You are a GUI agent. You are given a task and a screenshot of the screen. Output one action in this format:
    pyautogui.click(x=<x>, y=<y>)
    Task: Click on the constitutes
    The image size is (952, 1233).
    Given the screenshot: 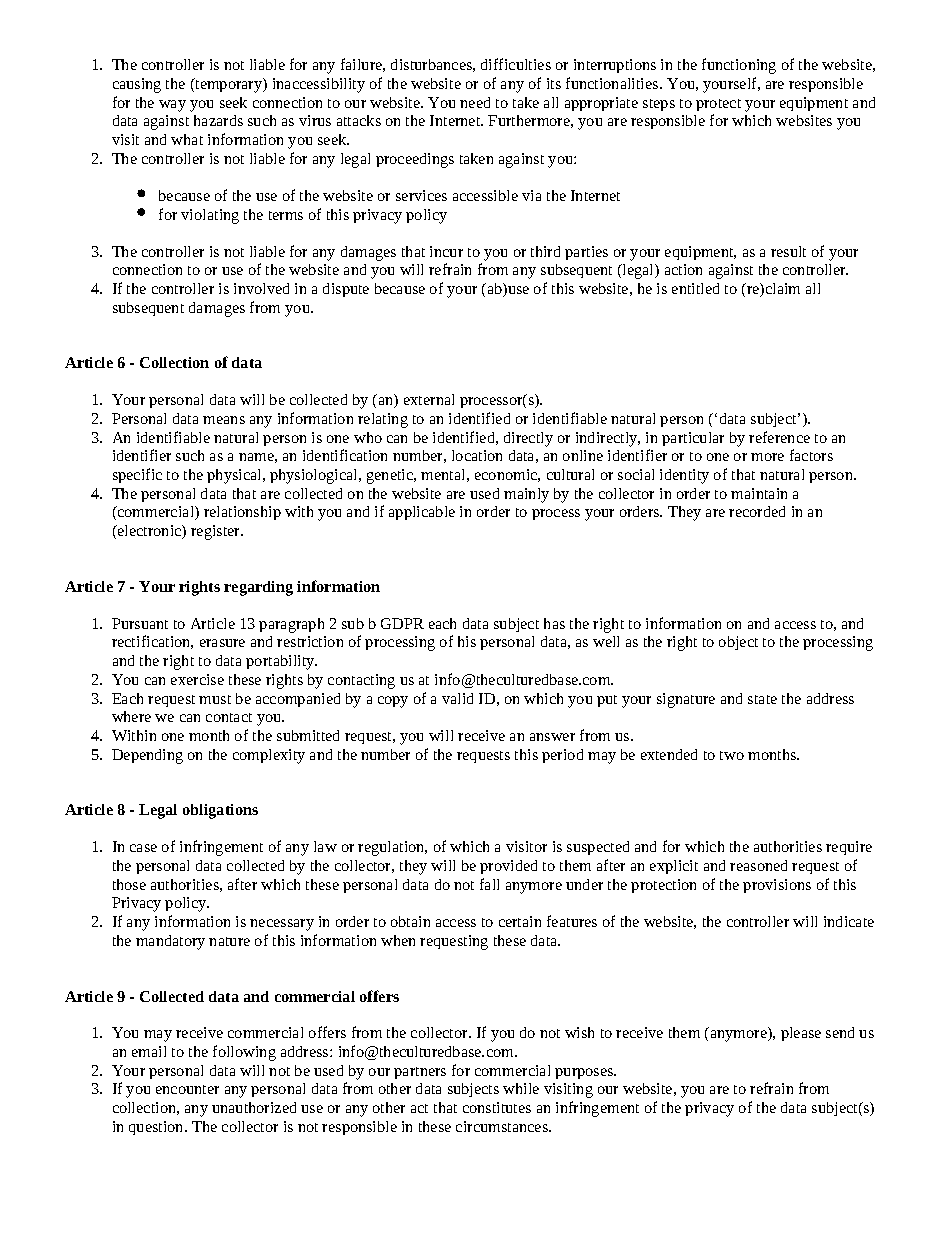 What is the action you would take?
    pyautogui.click(x=497, y=1107)
